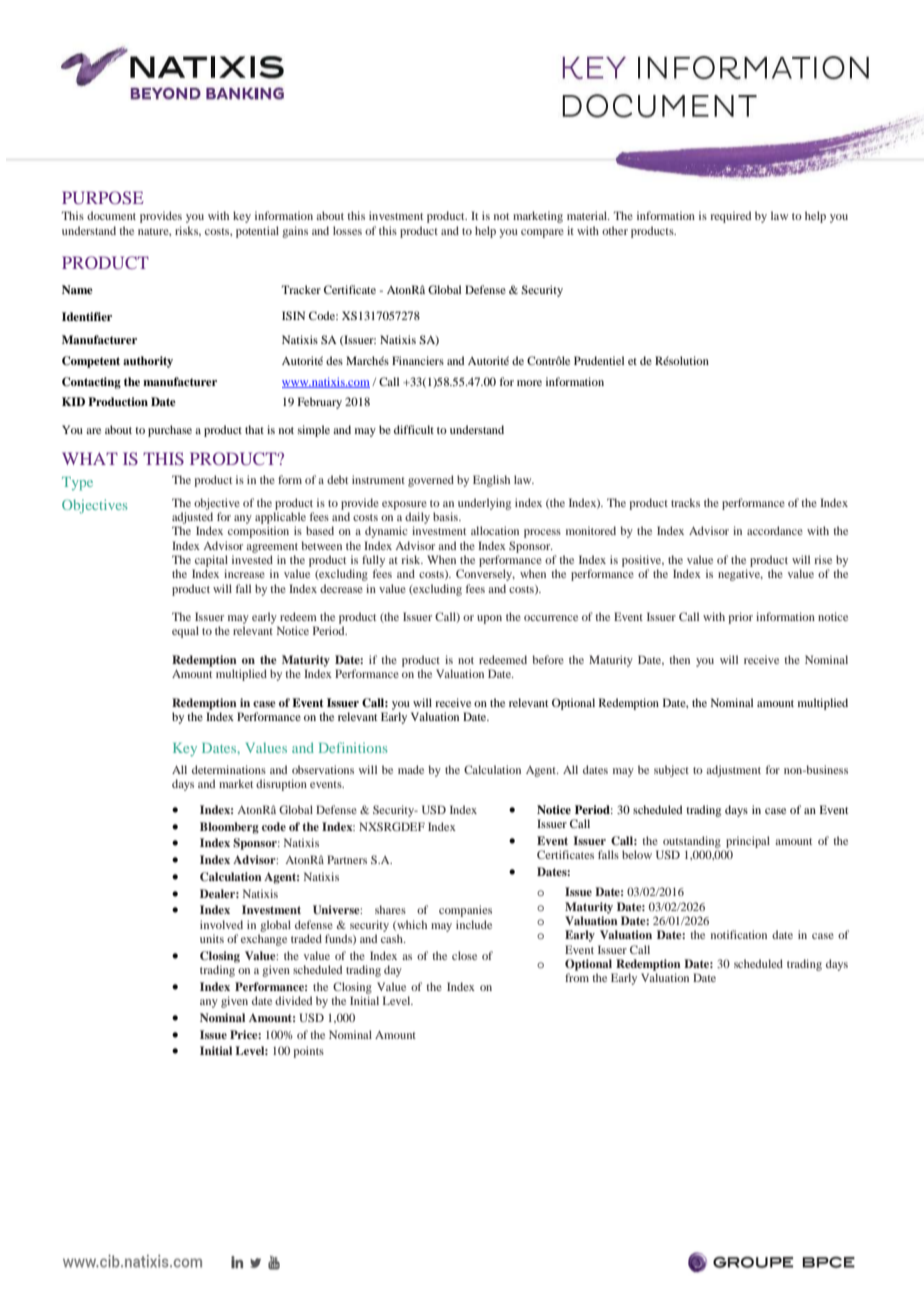 This screenshot has width=924, height=1308. What do you see at coordinates (733, 771) in the screenshot?
I see `adjustment` at bounding box center [733, 771].
